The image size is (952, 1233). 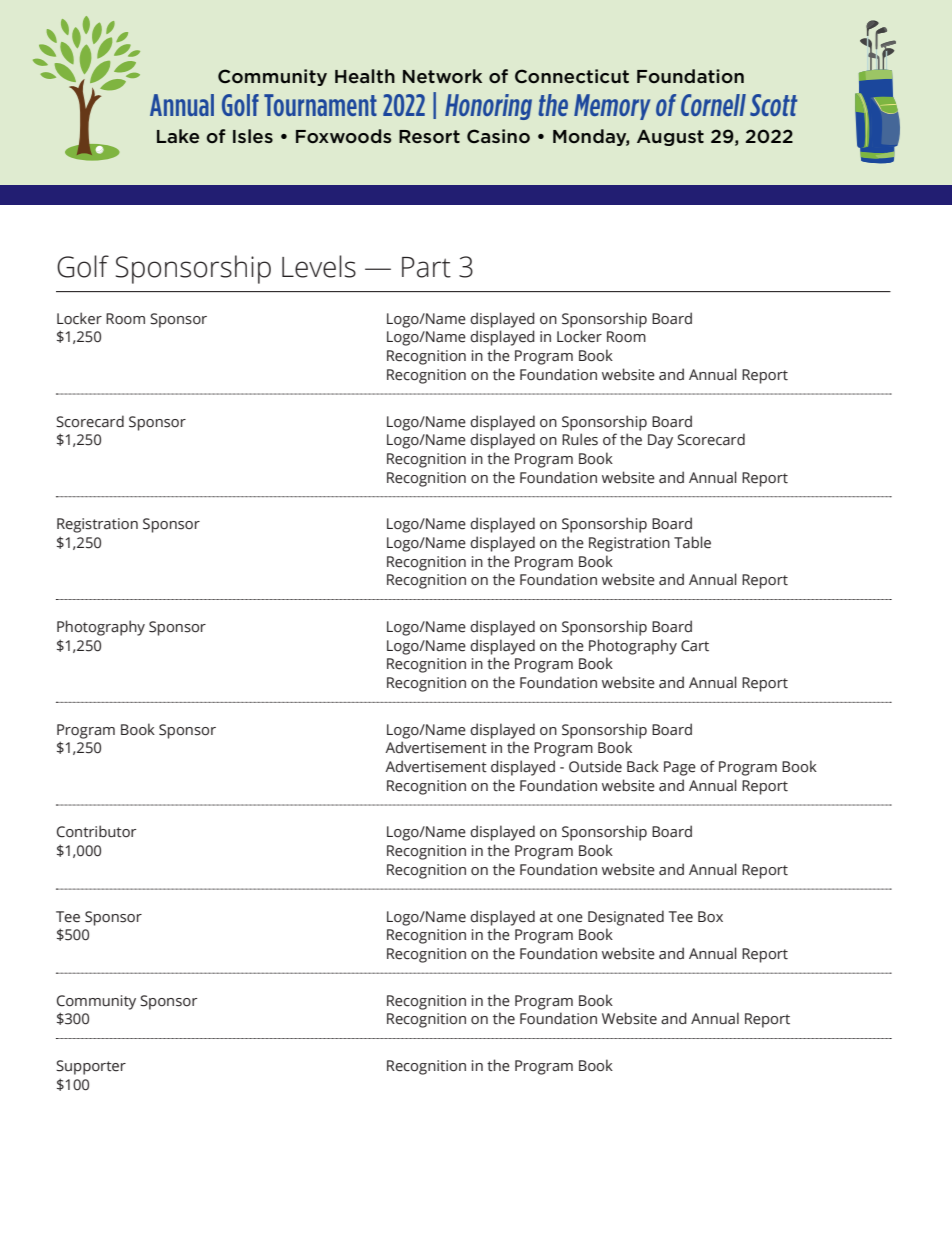 What do you see at coordinates (429, 136) in the screenshot?
I see `Resort` at bounding box center [429, 136].
